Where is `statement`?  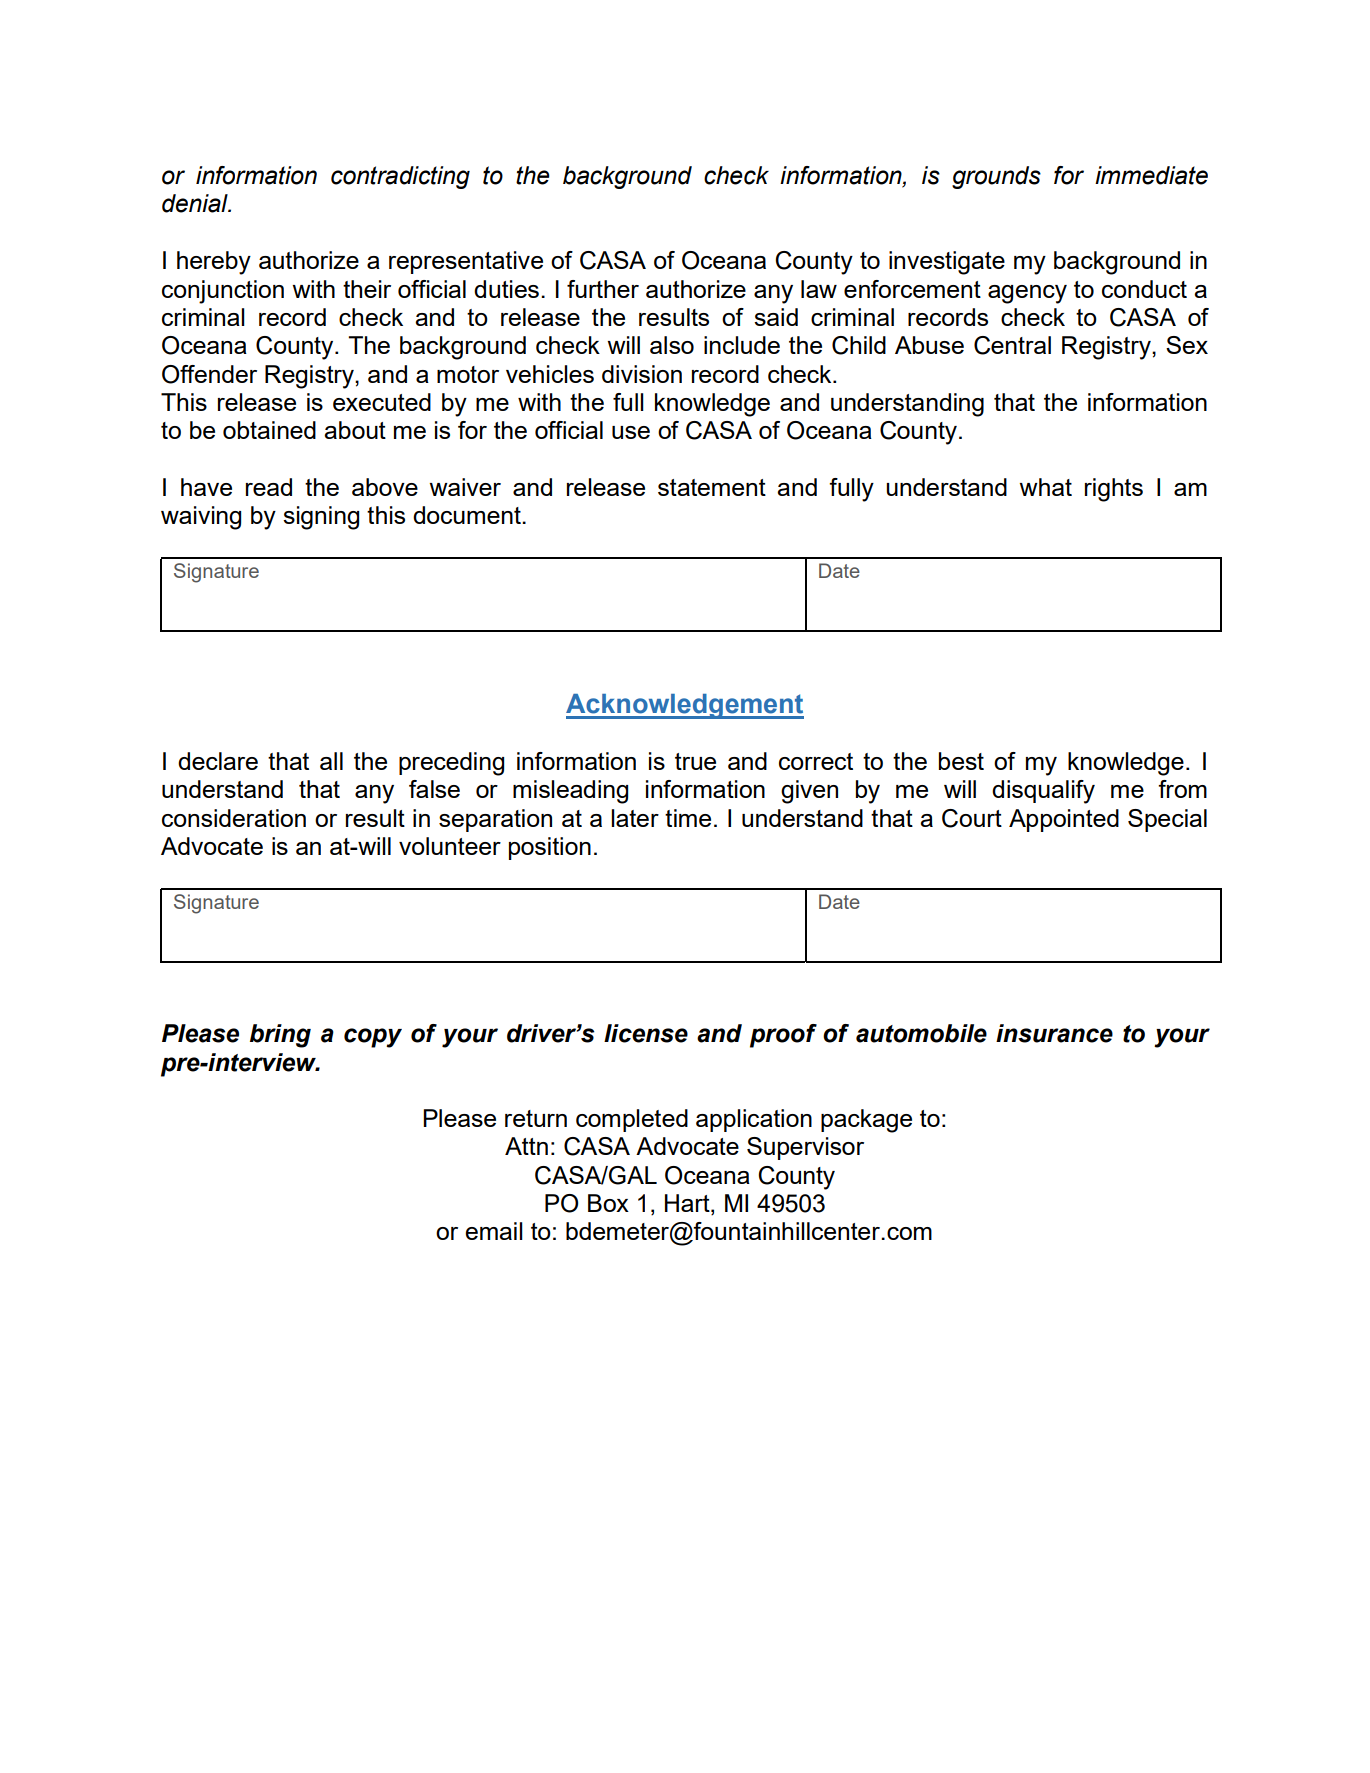
statement is located at coordinates (712, 487).
